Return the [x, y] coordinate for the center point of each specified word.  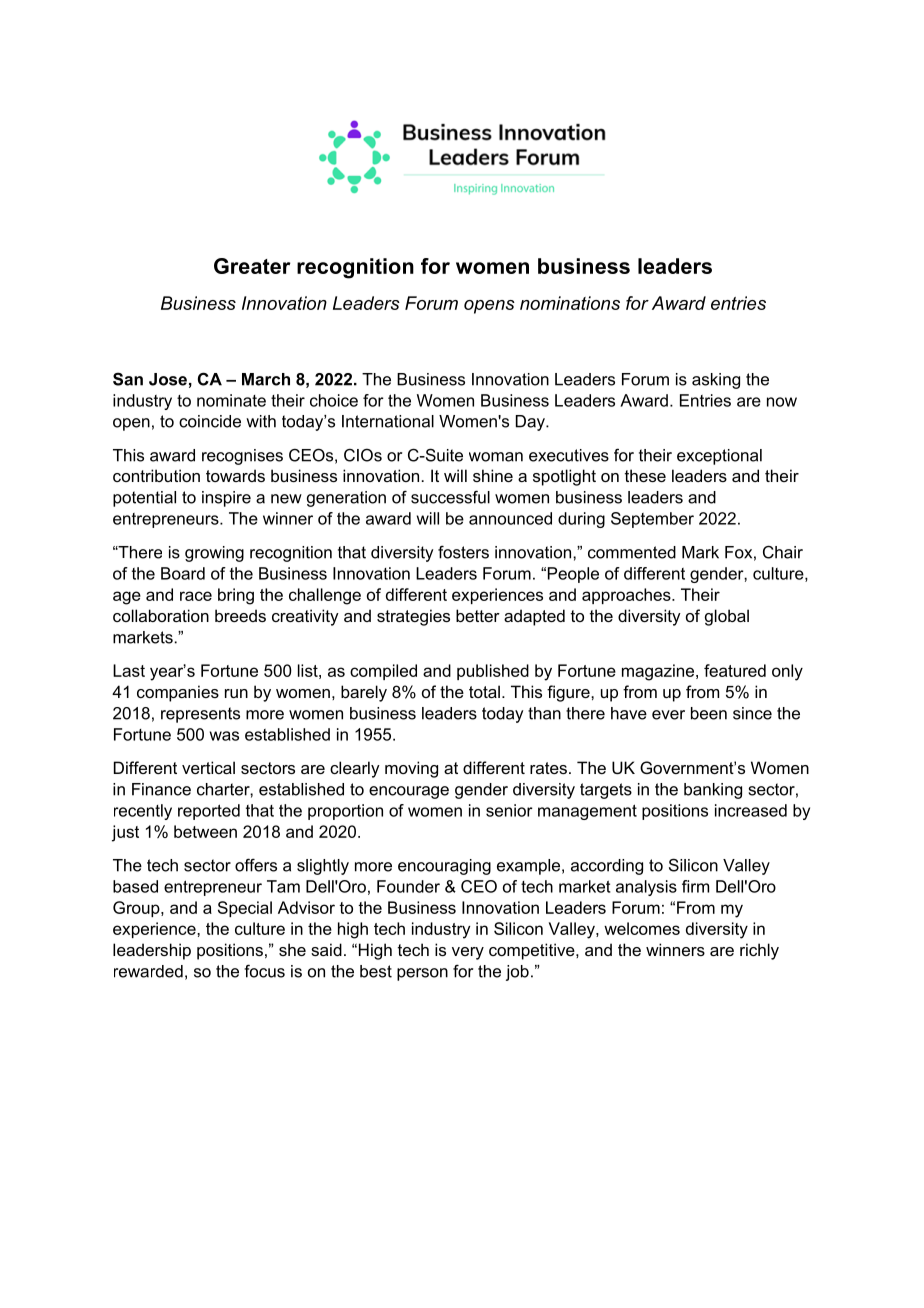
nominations [570, 303]
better [478, 615]
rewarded [148, 971]
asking [716, 381]
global [727, 617]
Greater [252, 266]
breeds [240, 615]
